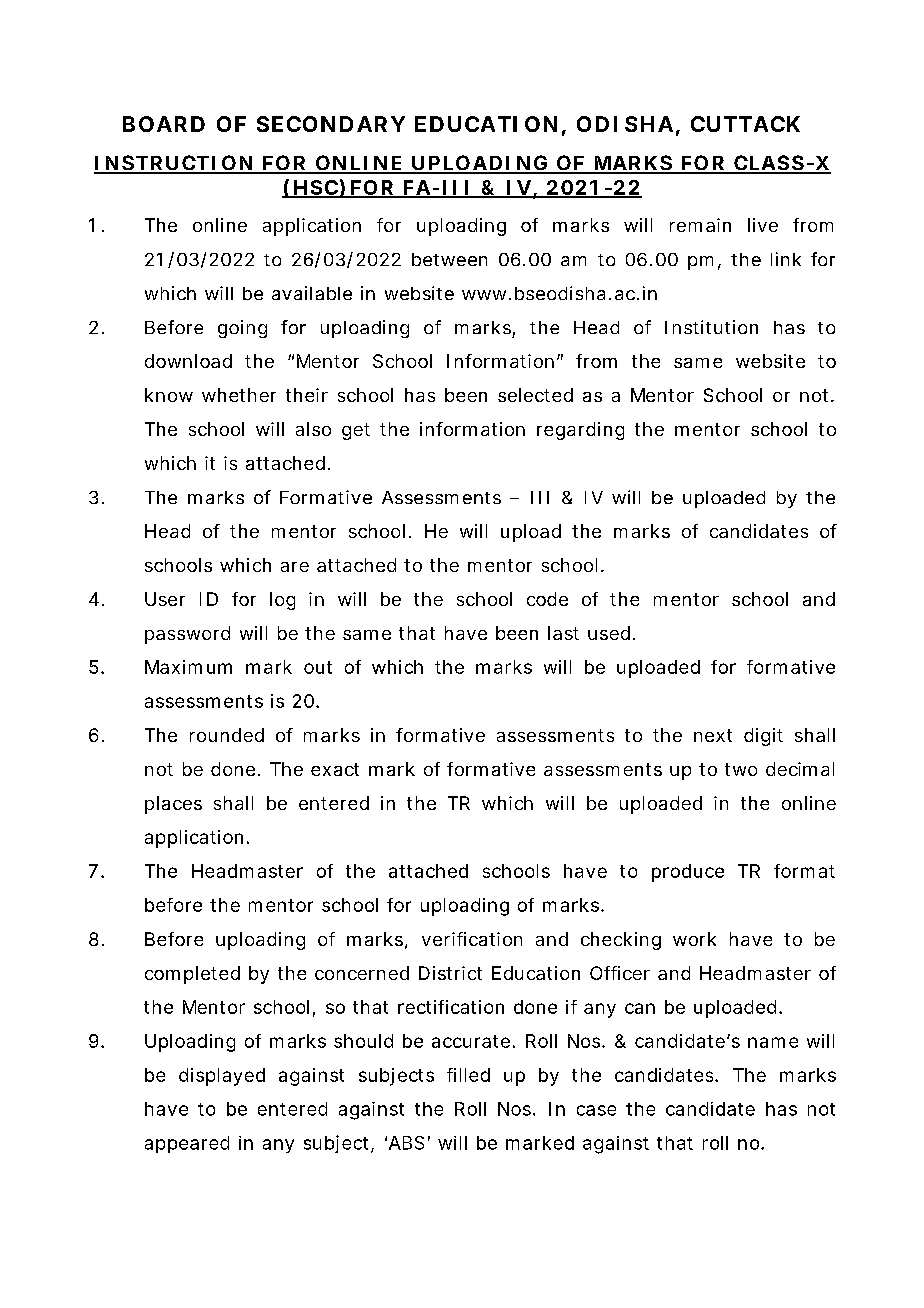  I want to click on code, so click(547, 599).
